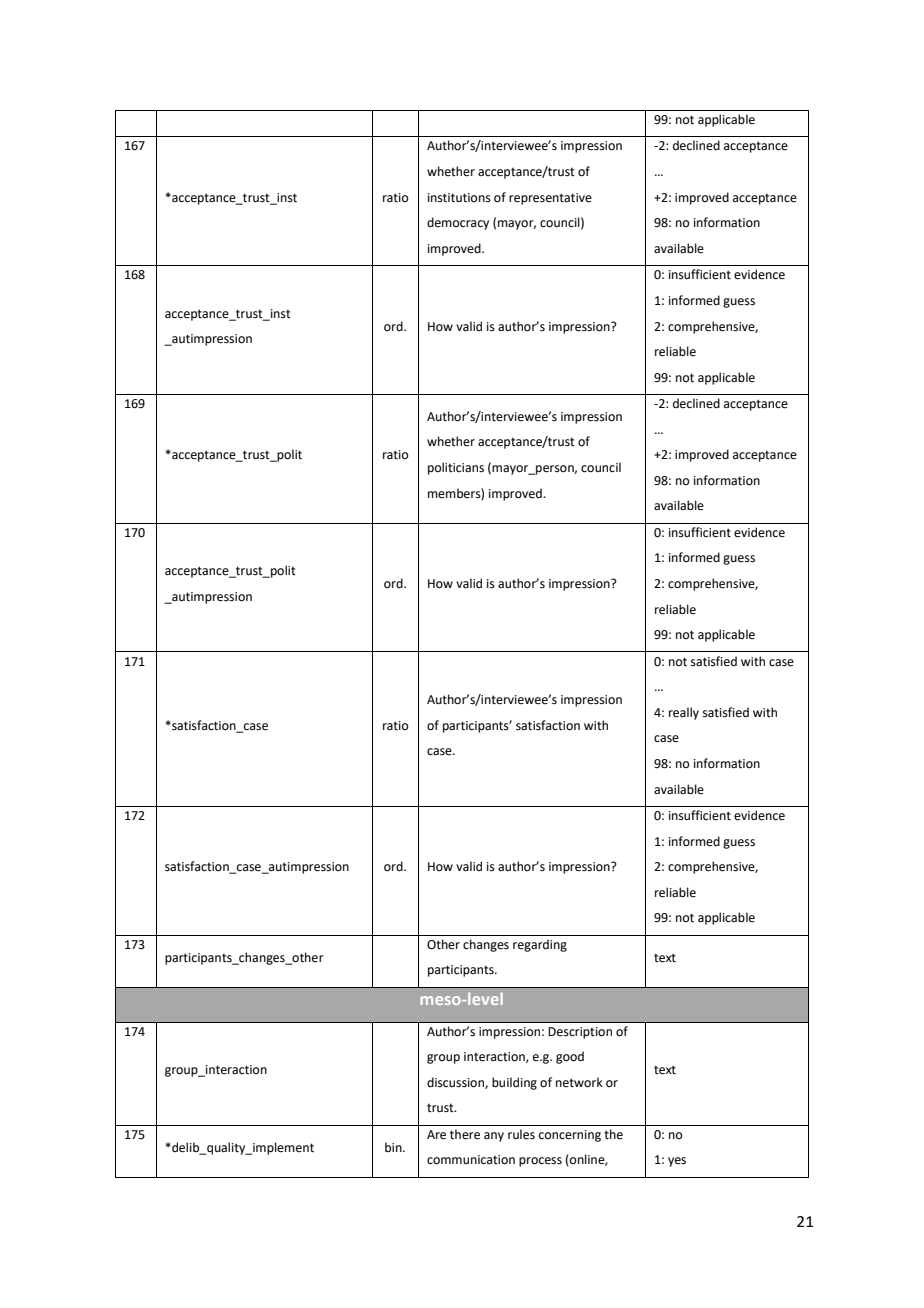 The image size is (924, 1308). What do you see at coordinates (550, 199) in the screenshot?
I see `representative` at bounding box center [550, 199].
